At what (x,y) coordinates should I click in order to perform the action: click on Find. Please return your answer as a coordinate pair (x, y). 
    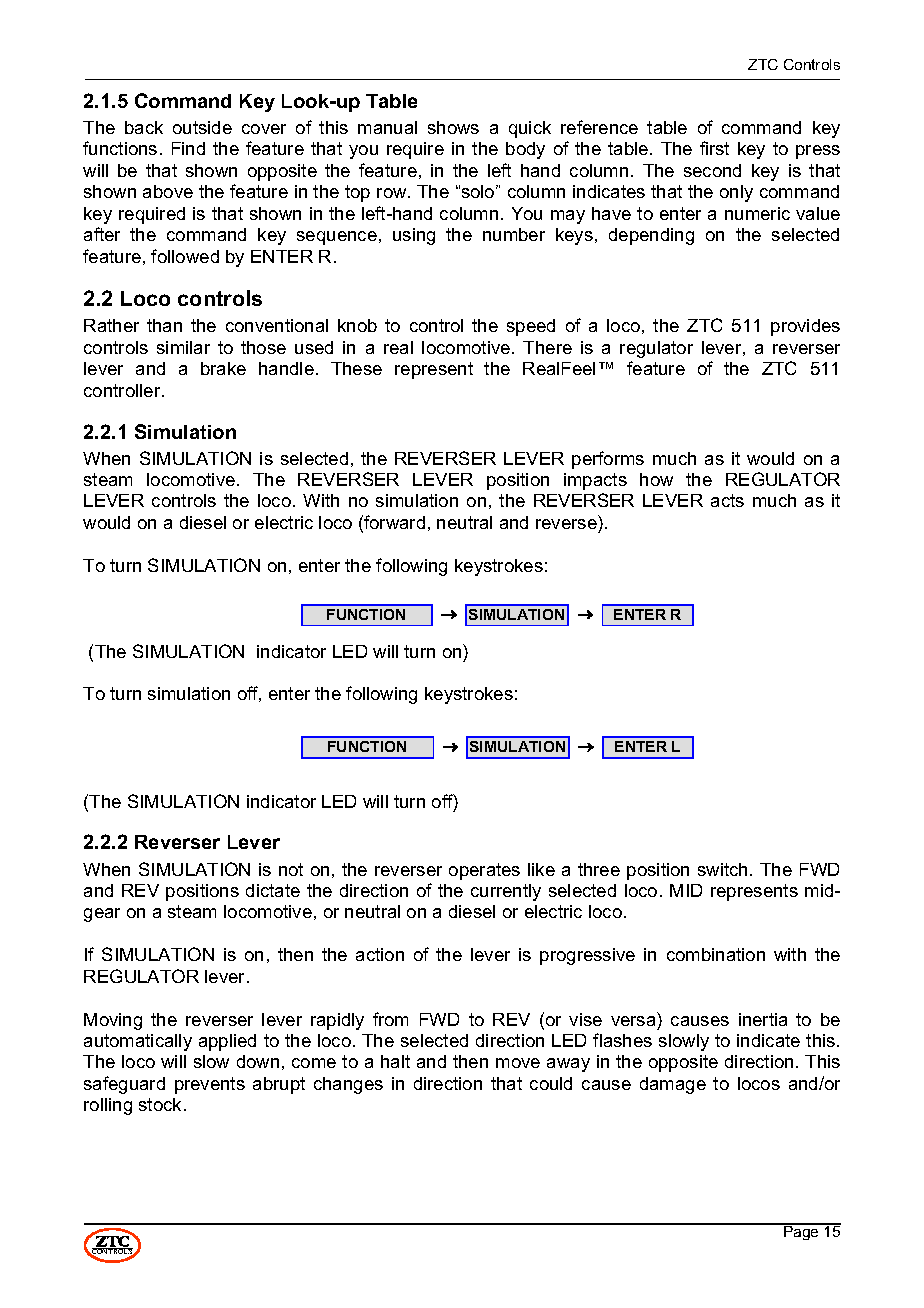
    Looking at the image, I should click on (188, 148).
